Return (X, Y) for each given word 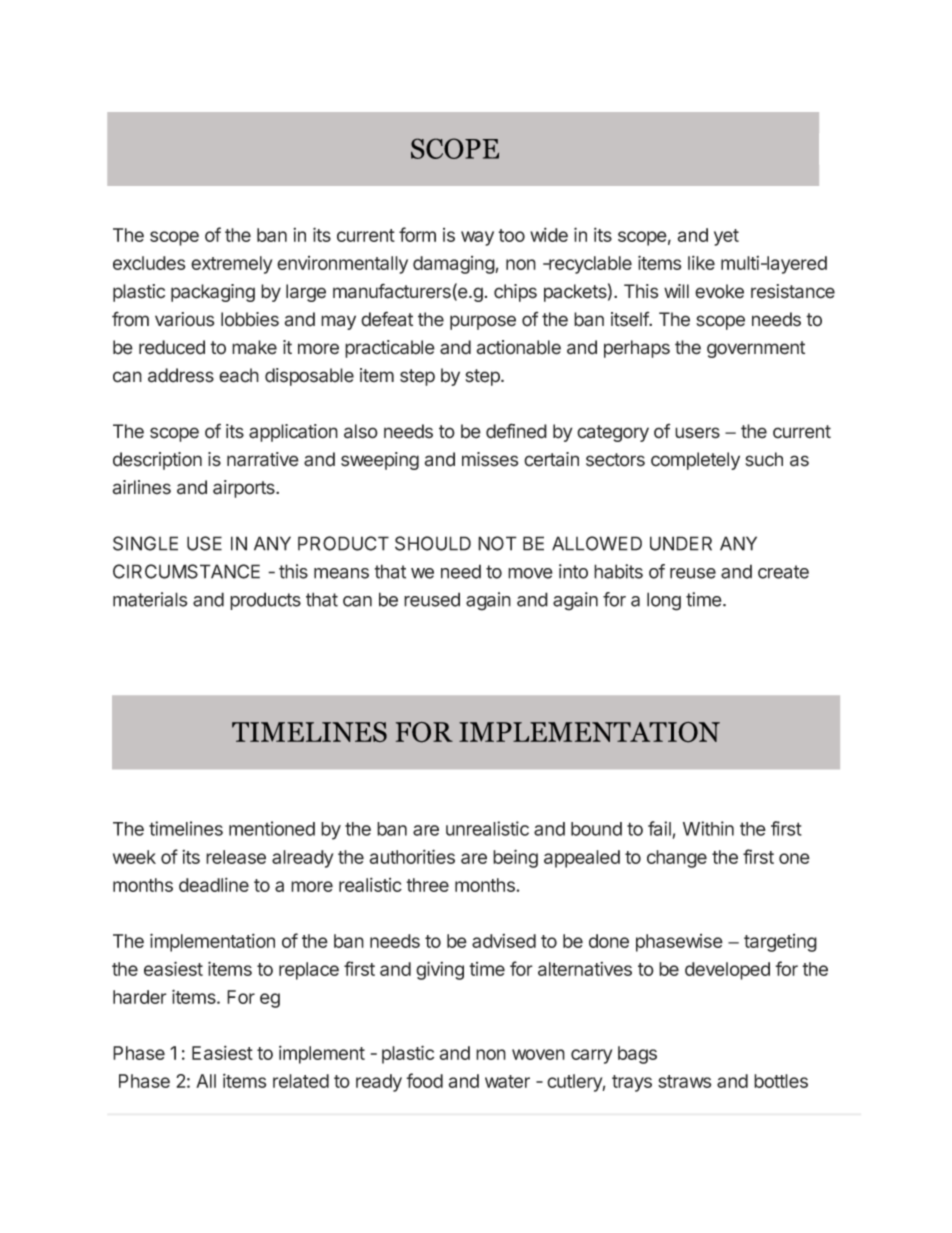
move (530, 573)
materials (150, 599)
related (301, 1081)
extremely (232, 265)
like (701, 262)
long (664, 601)
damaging (454, 265)
